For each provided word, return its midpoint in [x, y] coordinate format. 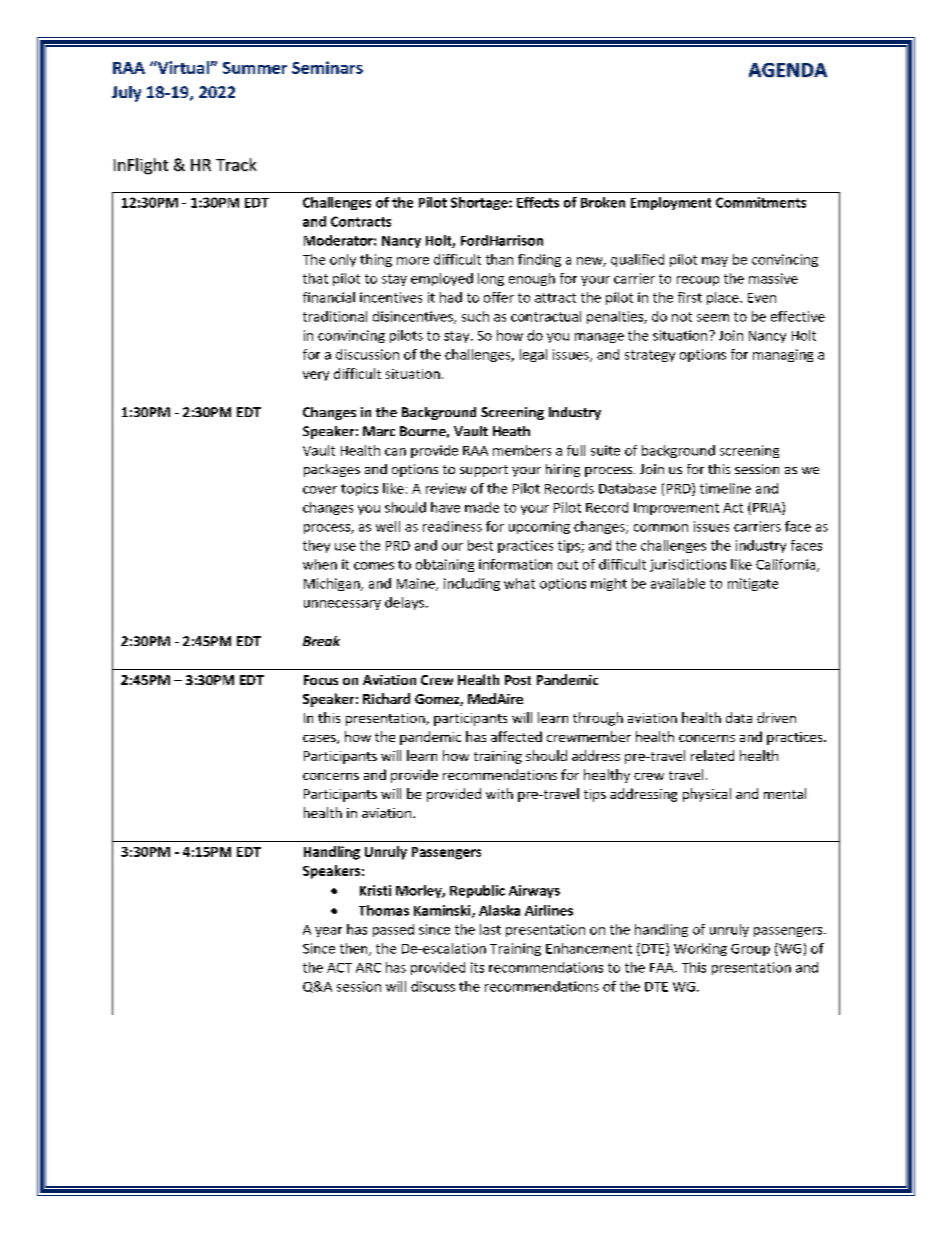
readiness [452, 526]
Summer [255, 68]
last [490, 929]
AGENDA [788, 70]
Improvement [676, 509]
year [328, 932]
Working [700, 949]
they [316, 546]
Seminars [327, 67]
